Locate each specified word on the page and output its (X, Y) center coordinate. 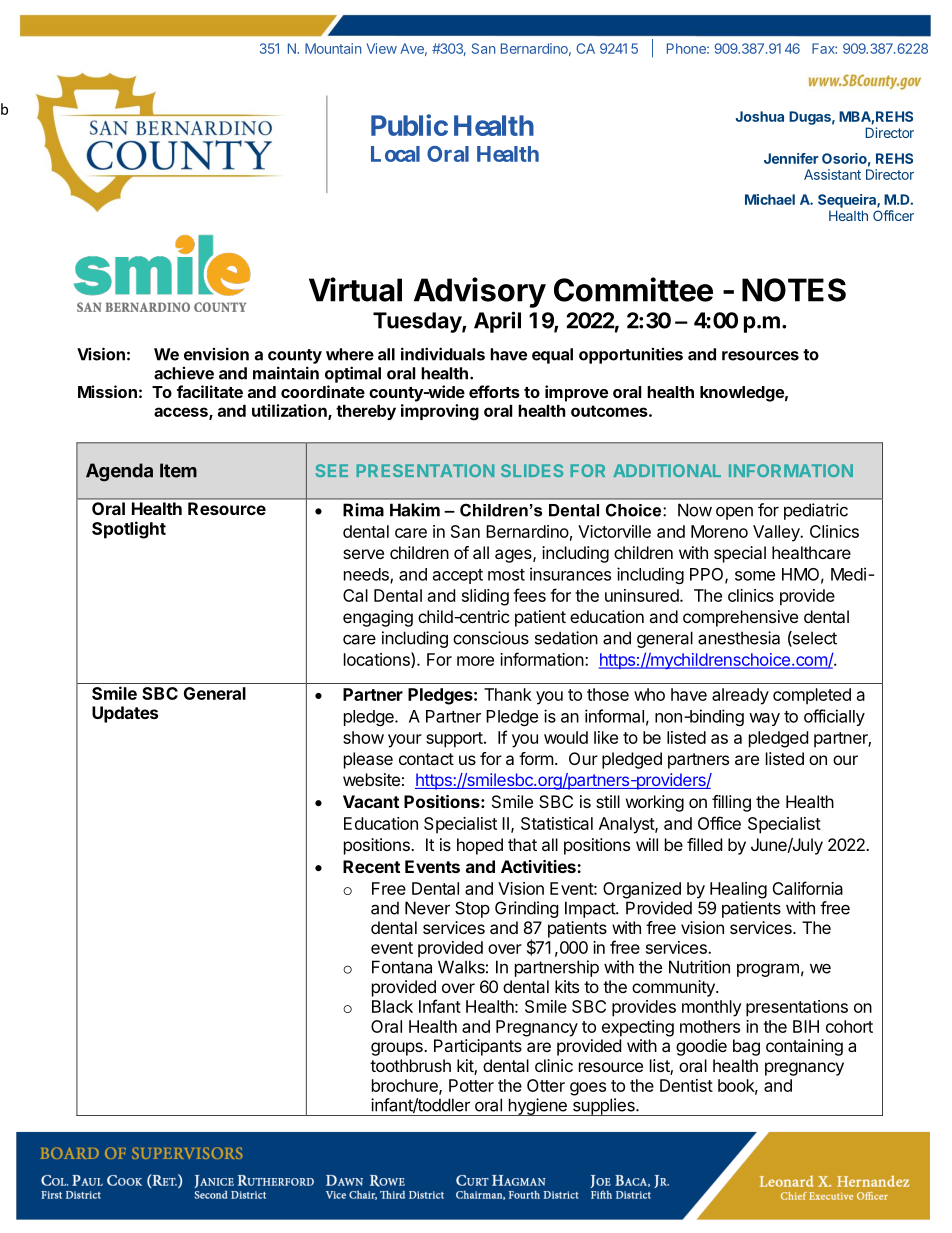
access (182, 413)
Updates (125, 714)
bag (746, 1047)
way (764, 719)
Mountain (333, 48)
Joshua (759, 116)
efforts (494, 391)
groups (398, 1049)
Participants (478, 1047)
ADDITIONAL (667, 470)
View (381, 48)
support (454, 740)
